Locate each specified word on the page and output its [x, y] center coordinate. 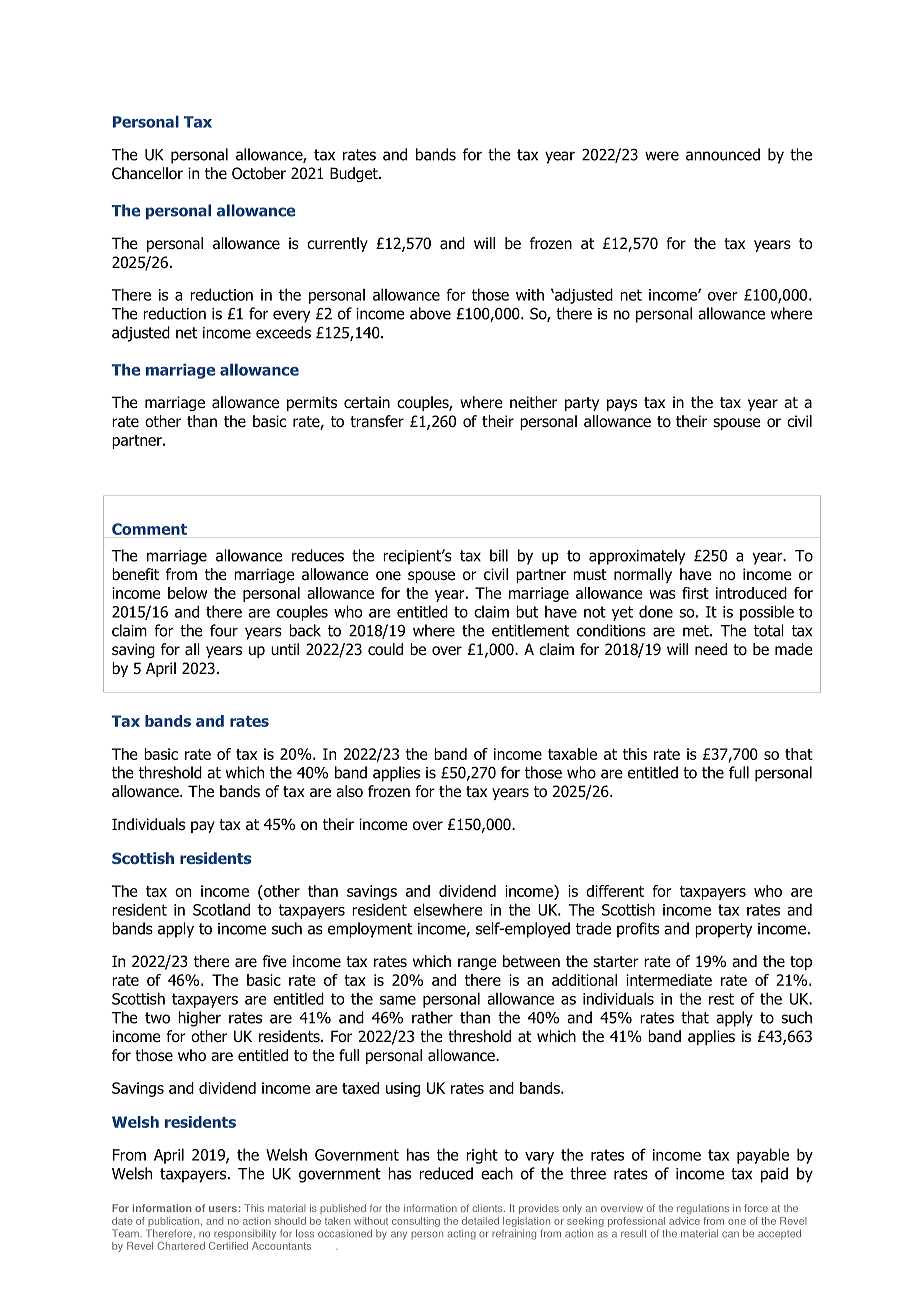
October [259, 173]
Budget [355, 174]
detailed [480, 1221]
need [711, 649]
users [223, 1209]
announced [723, 154]
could [385, 649]
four [224, 630]
